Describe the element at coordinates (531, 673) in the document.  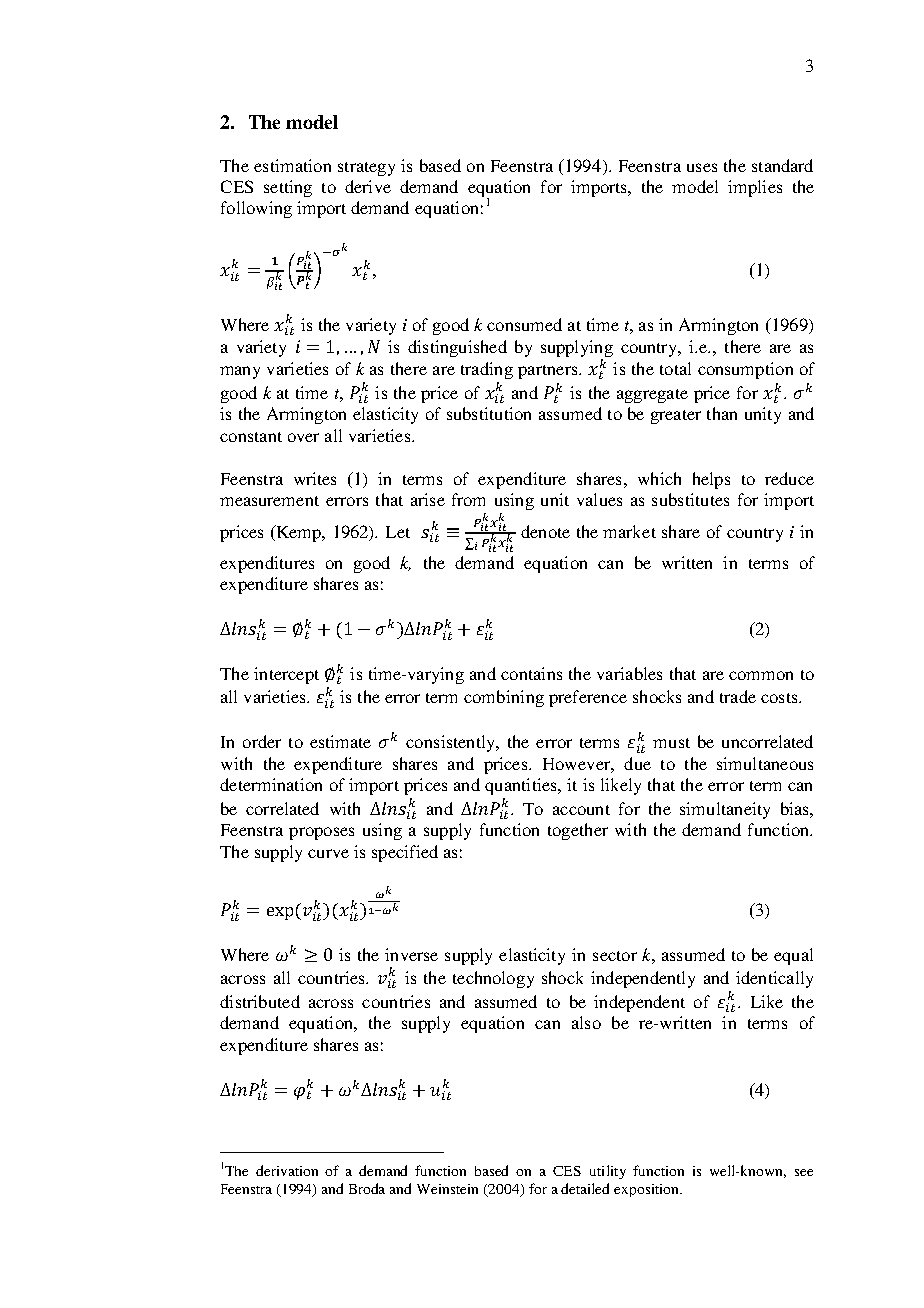
I see `contains` at that location.
